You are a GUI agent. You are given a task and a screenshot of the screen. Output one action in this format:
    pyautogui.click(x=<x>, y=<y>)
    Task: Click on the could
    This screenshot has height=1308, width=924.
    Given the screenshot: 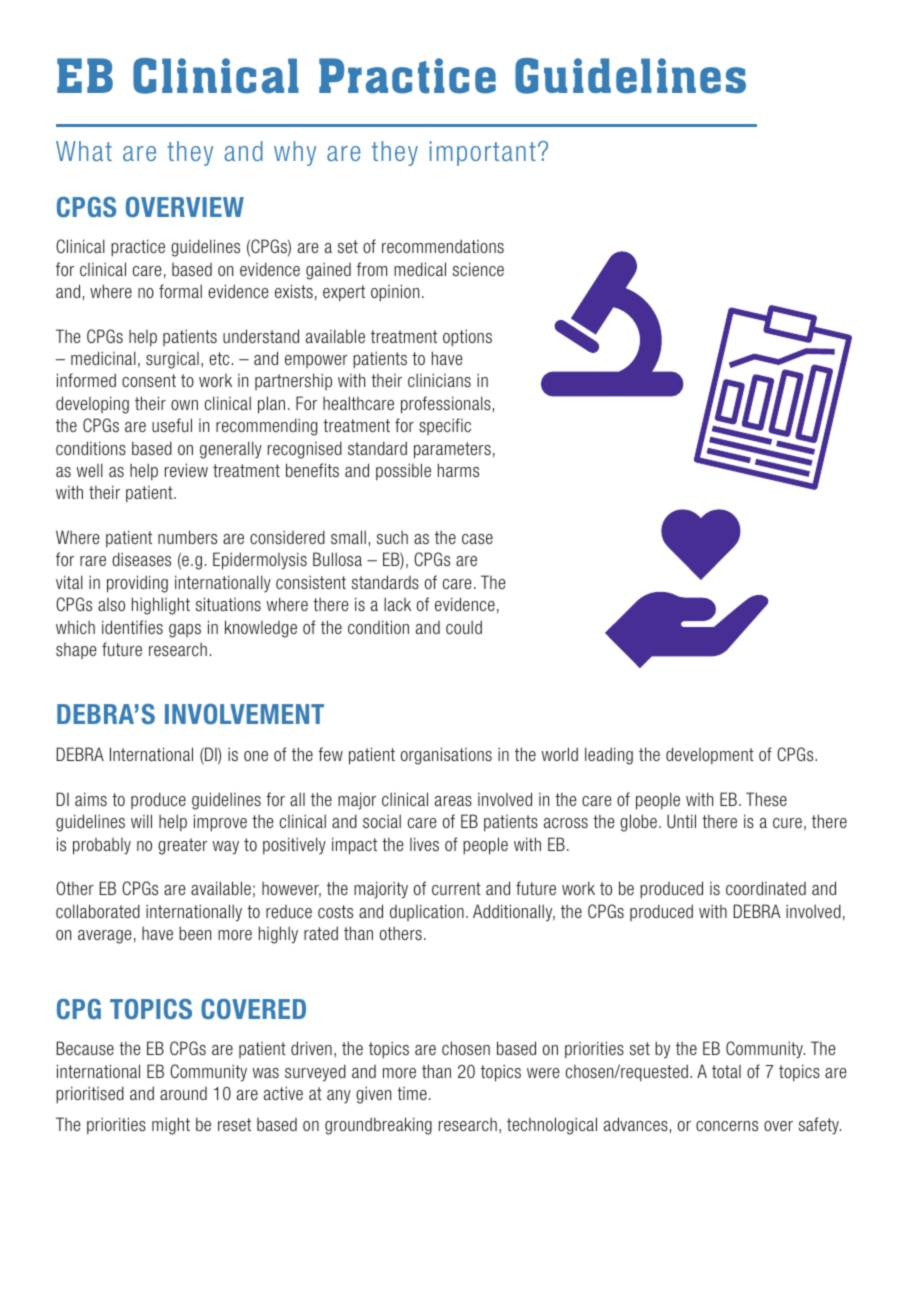 What is the action you would take?
    pyautogui.click(x=464, y=627)
